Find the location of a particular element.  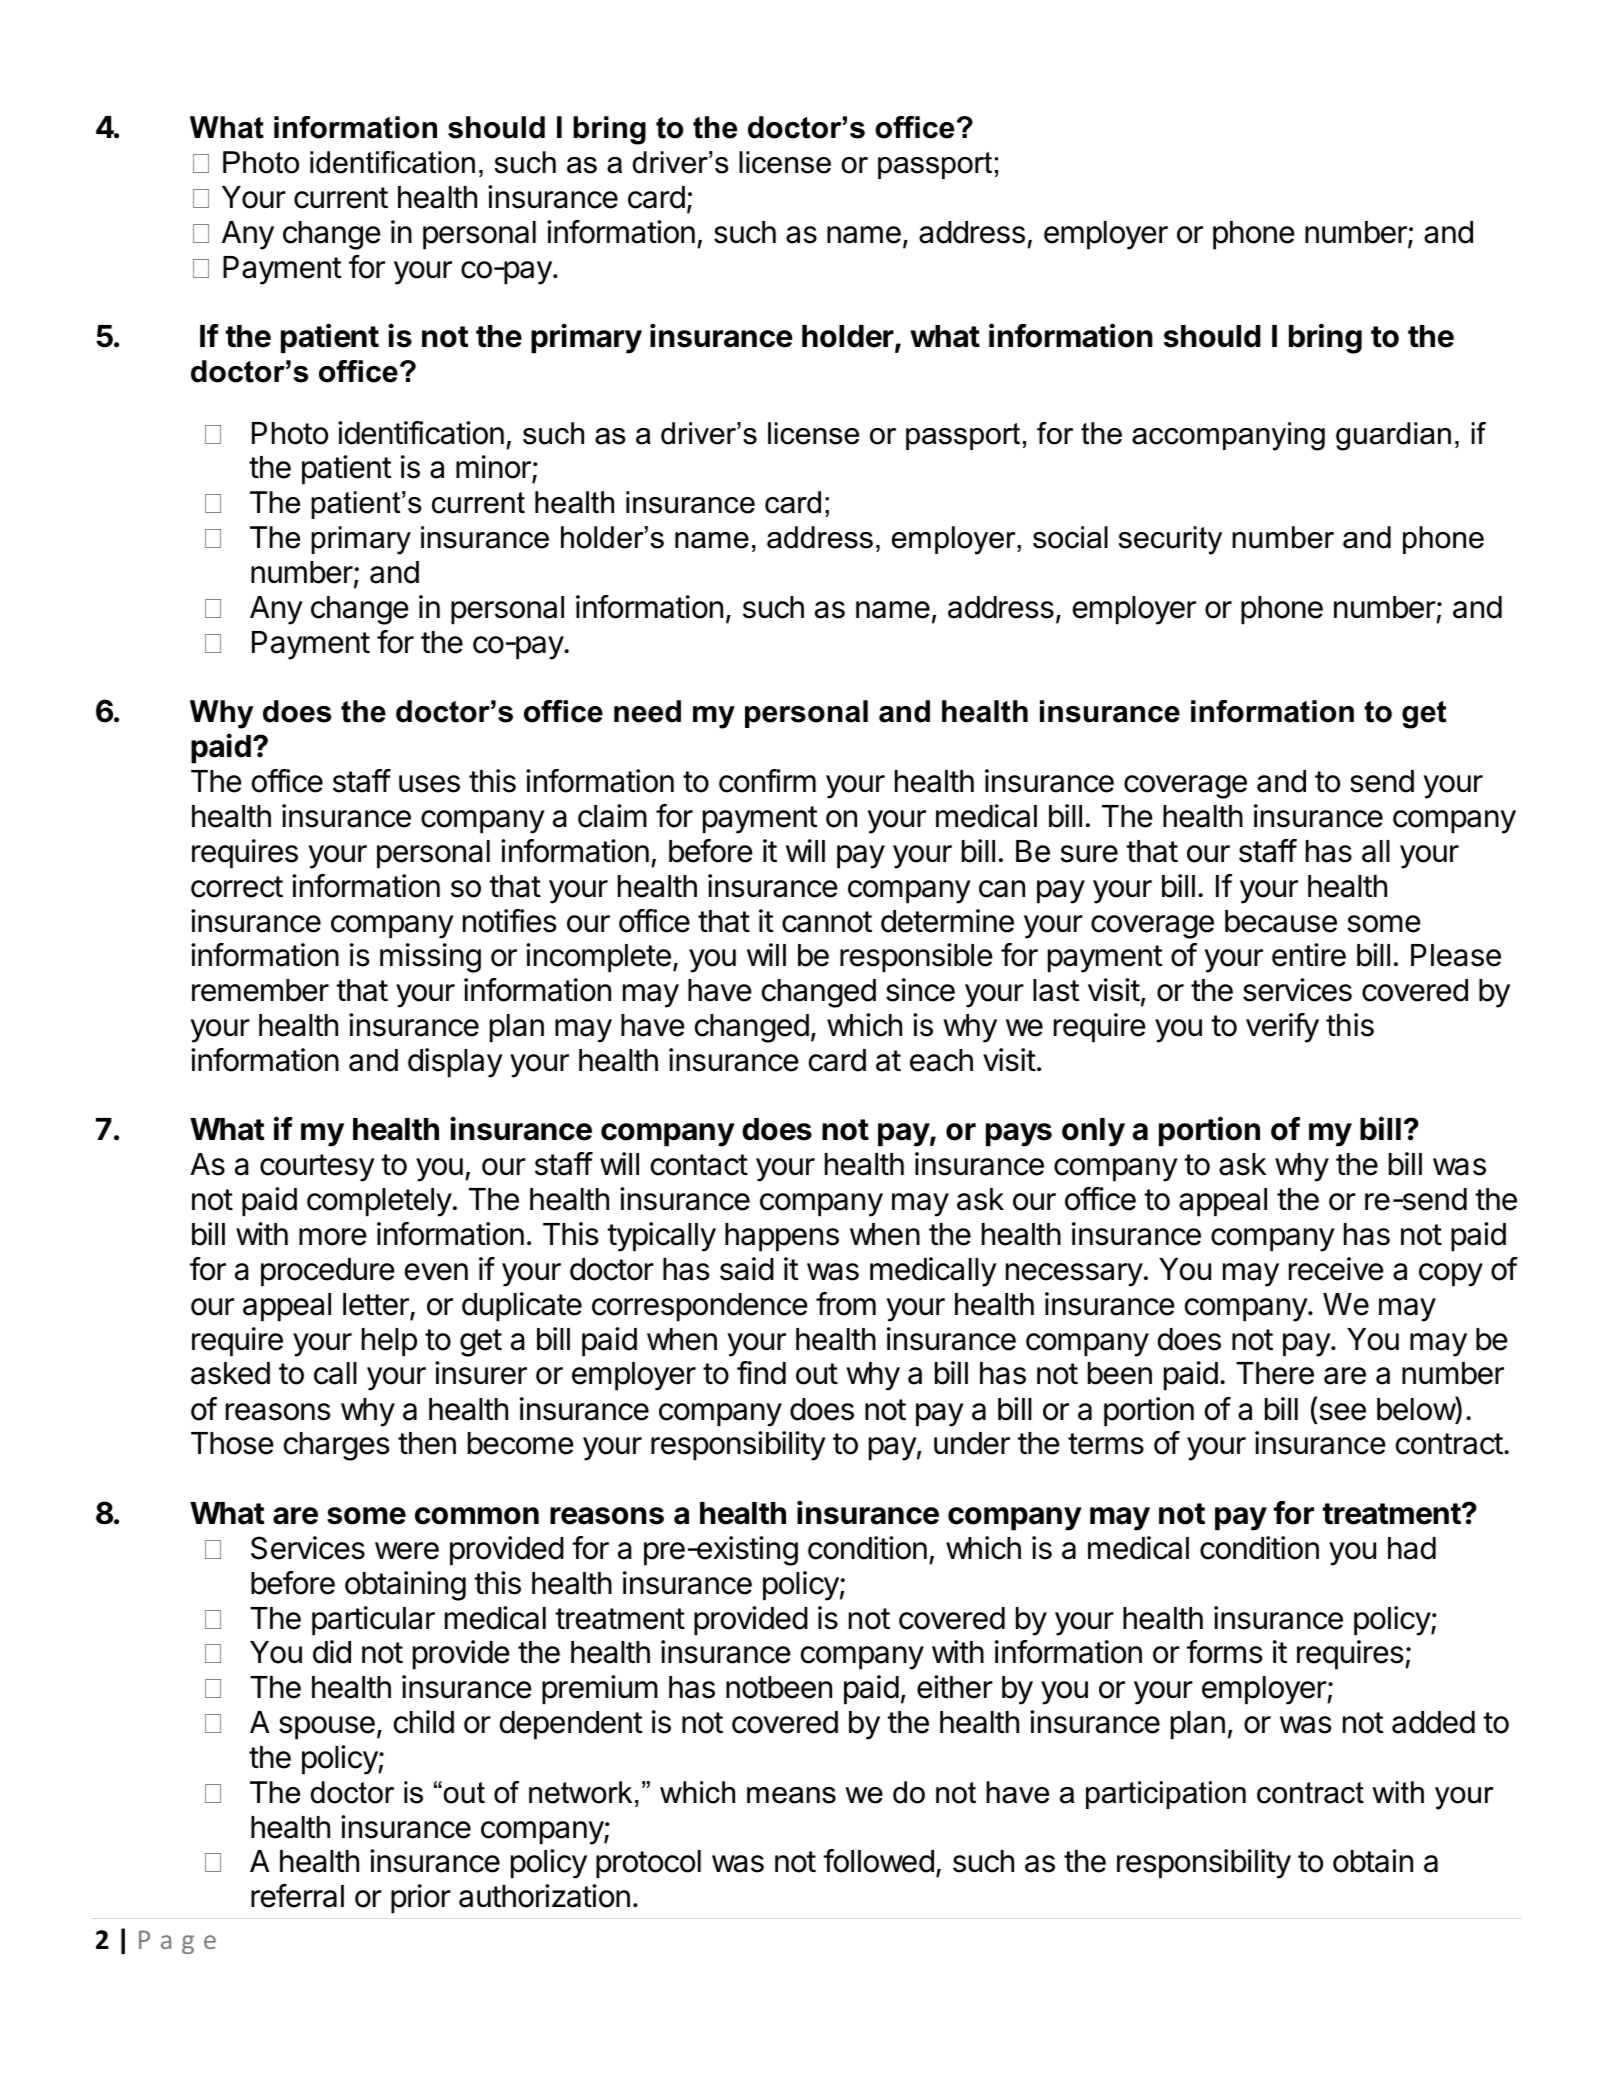

prior is located at coordinates (421, 1899).
